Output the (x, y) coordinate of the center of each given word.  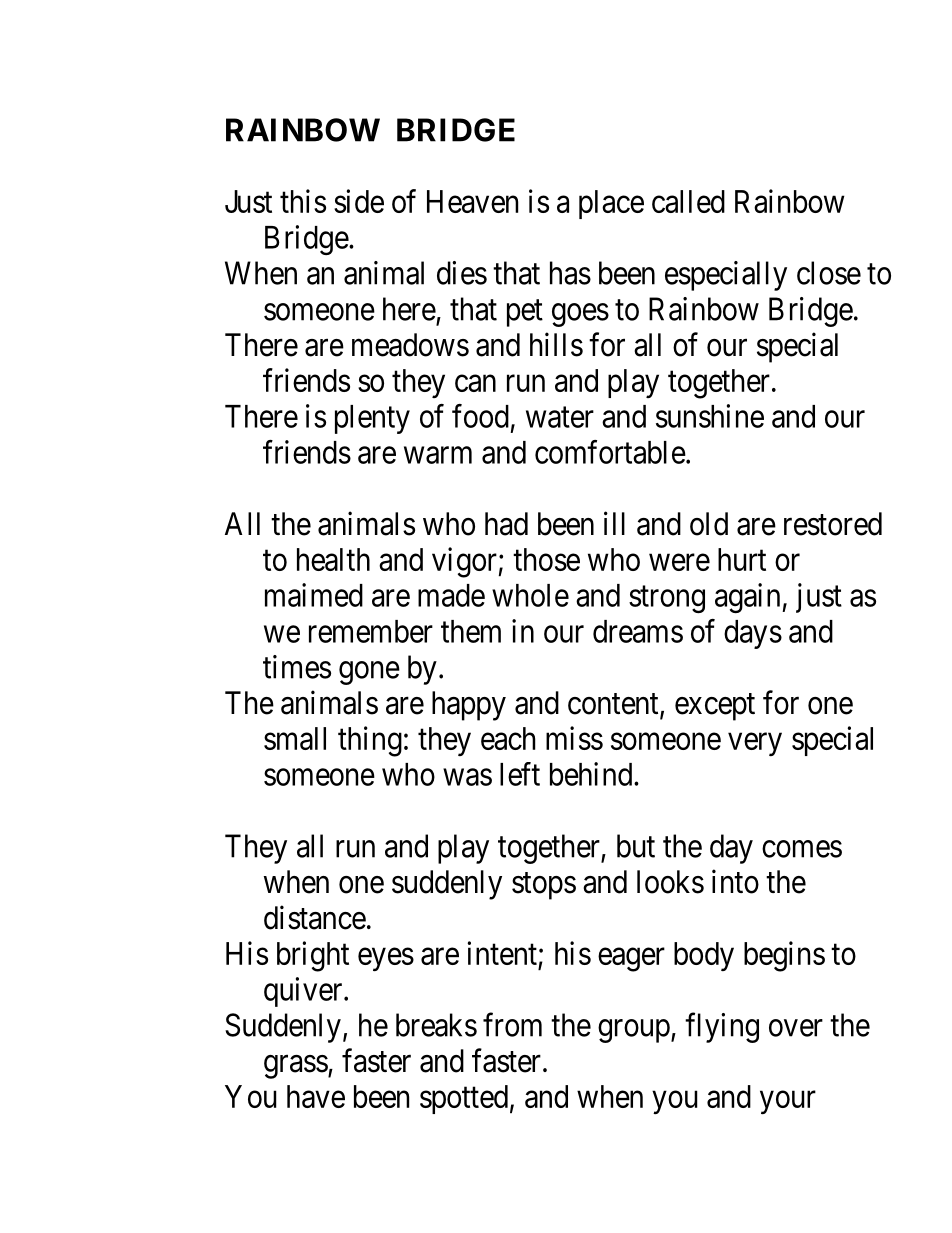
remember (371, 631)
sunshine (710, 416)
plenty (372, 419)
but (636, 846)
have (316, 1096)
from (512, 1025)
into (735, 881)
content (614, 705)
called (688, 201)
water (560, 417)
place (611, 204)
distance (315, 917)
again (749, 598)
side (359, 201)
